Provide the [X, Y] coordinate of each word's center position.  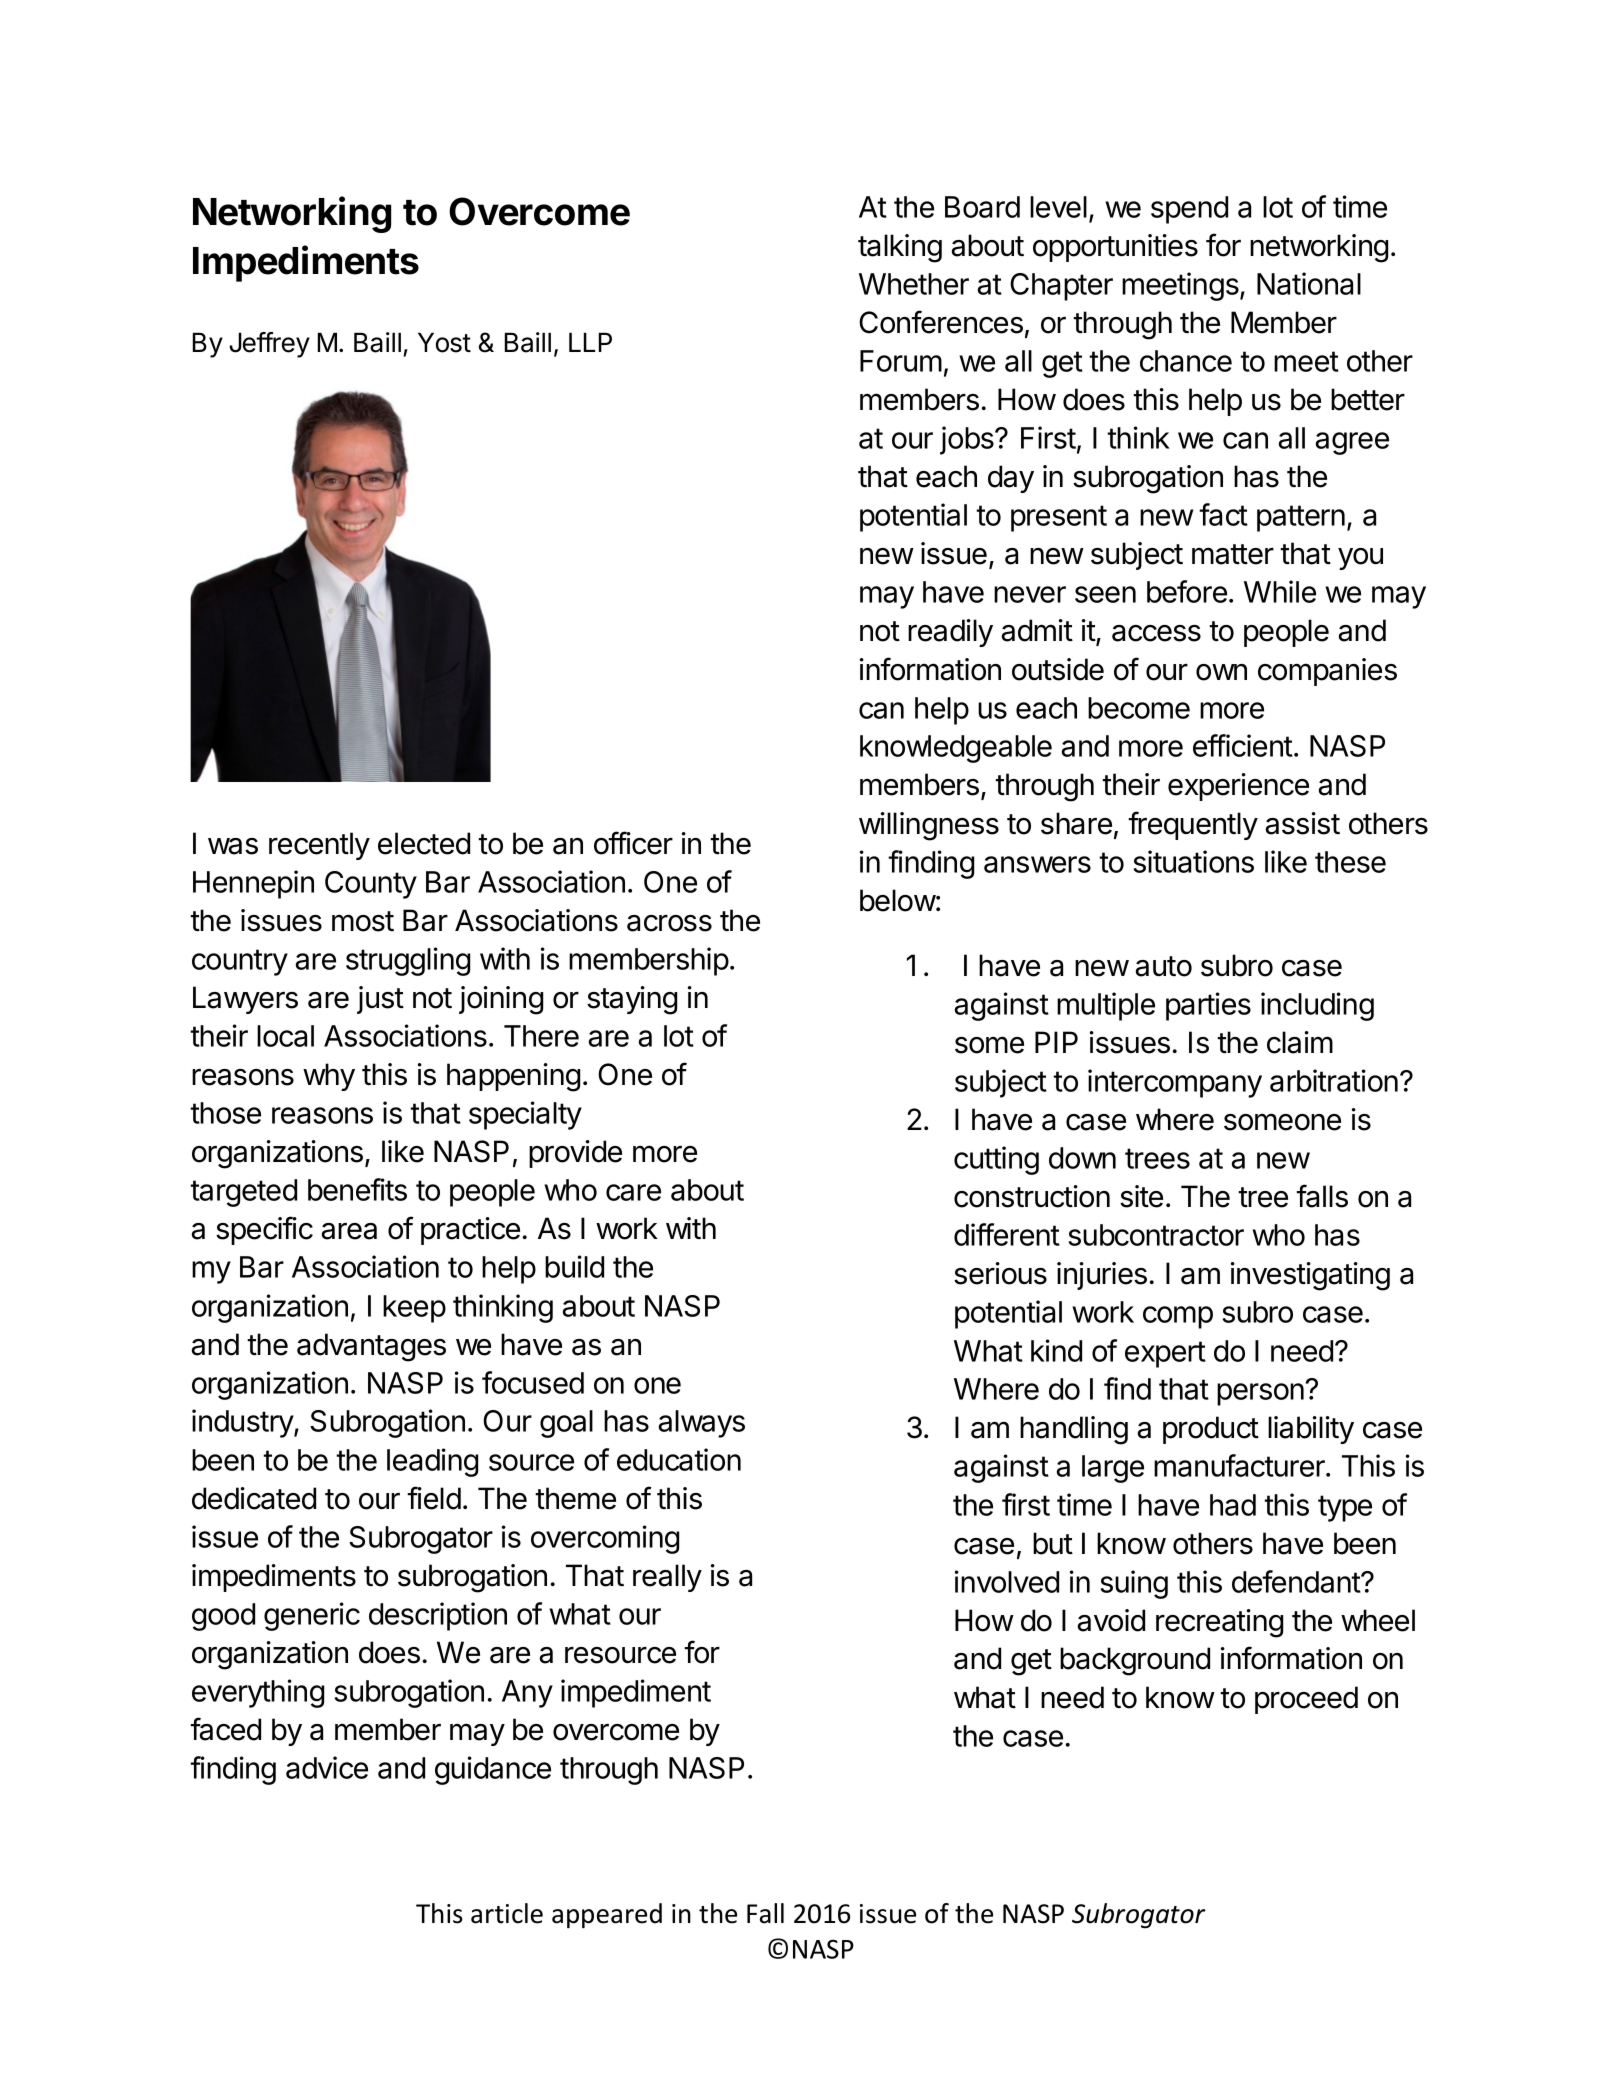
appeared [607, 1916]
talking [900, 248]
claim [1300, 1042]
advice [327, 1767]
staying [632, 1000]
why [329, 1077]
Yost [444, 342]
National [1309, 283]
